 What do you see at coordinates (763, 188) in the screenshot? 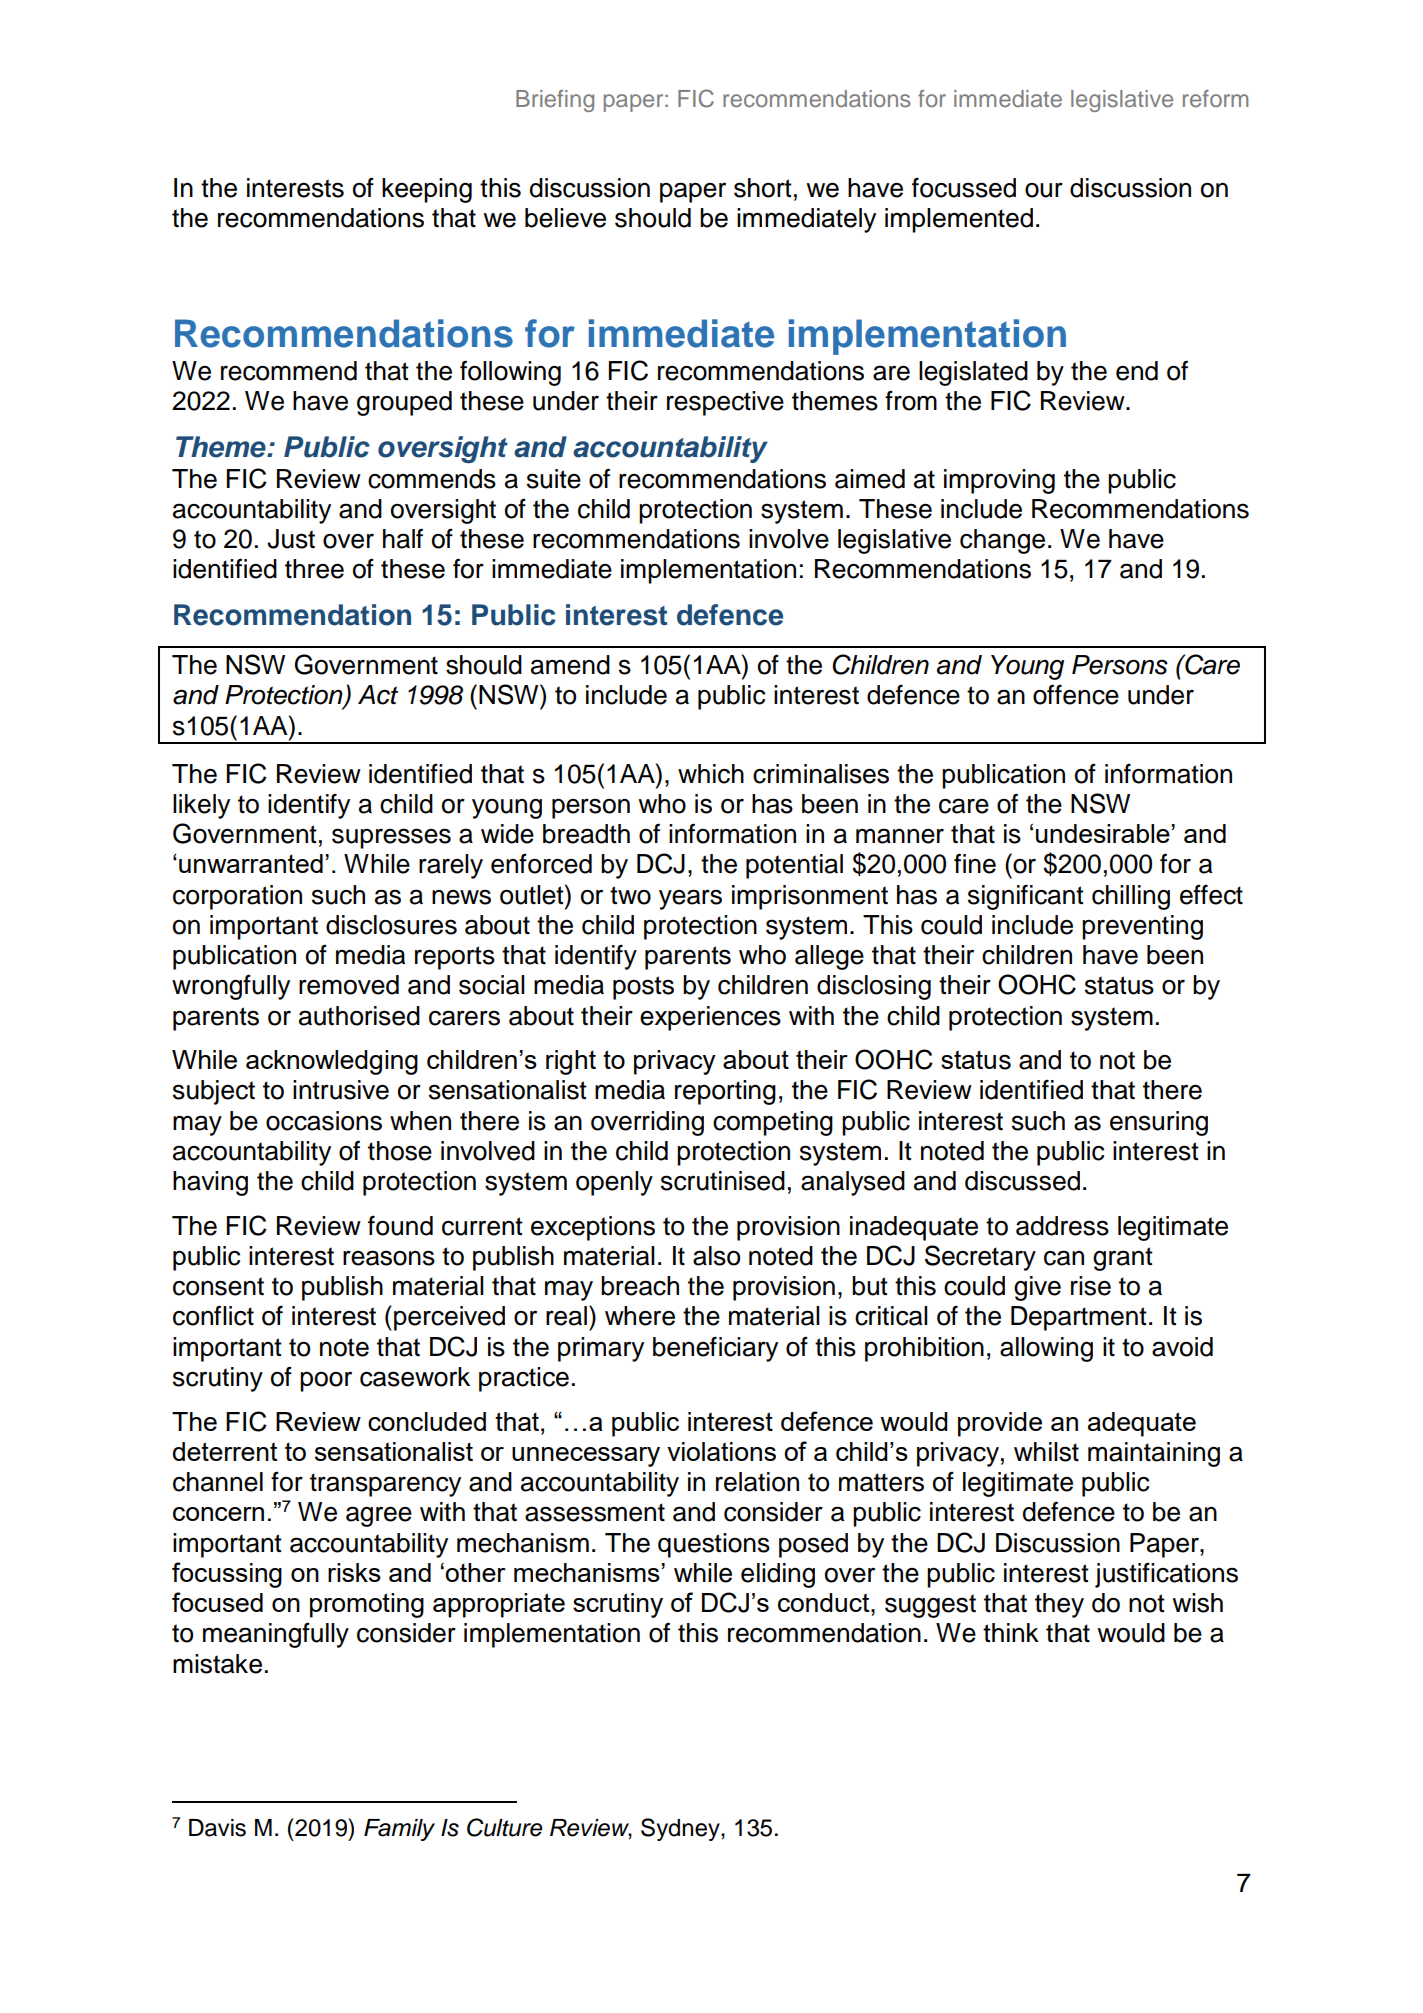
I see `short` at bounding box center [763, 188].
